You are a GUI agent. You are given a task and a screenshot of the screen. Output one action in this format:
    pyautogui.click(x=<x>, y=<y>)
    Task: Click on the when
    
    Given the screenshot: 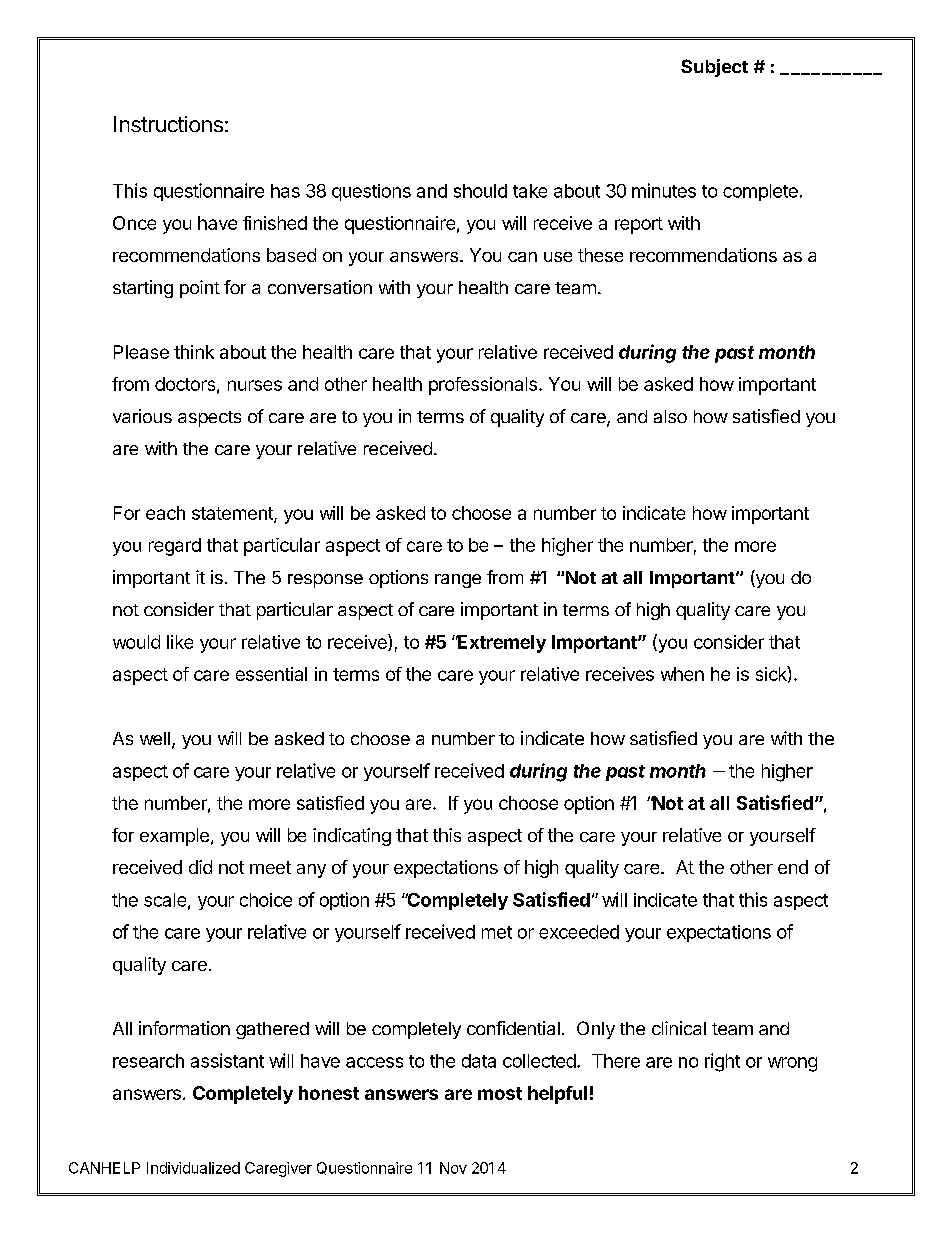 What is the action you would take?
    pyautogui.click(x=682, y=674)
